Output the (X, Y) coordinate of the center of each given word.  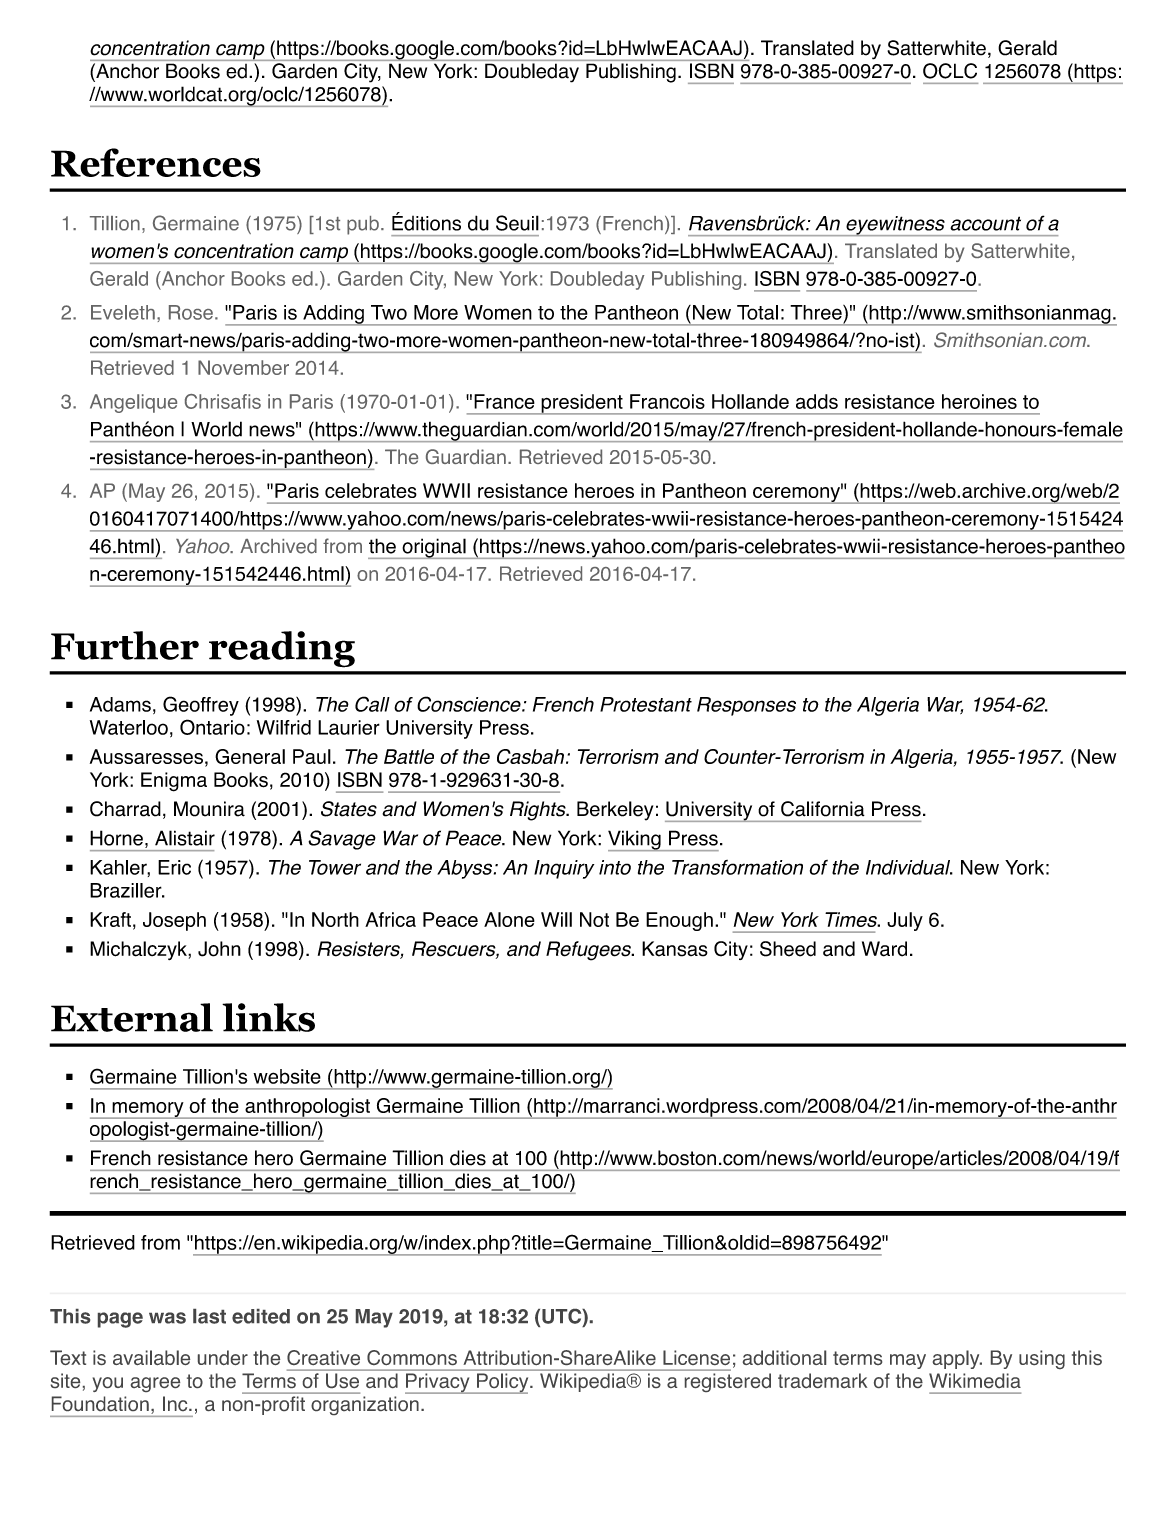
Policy (503, 1383)
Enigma (174, 782)
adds (817, 401)
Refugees (589, 951)
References (156, 162)
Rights (539, 811)
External (132, 1017)
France (504, 401)
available (151, 1357)
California (823, 809)
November (243, 367)
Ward (884, 949)
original (434, 548)
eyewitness (895, 226)
